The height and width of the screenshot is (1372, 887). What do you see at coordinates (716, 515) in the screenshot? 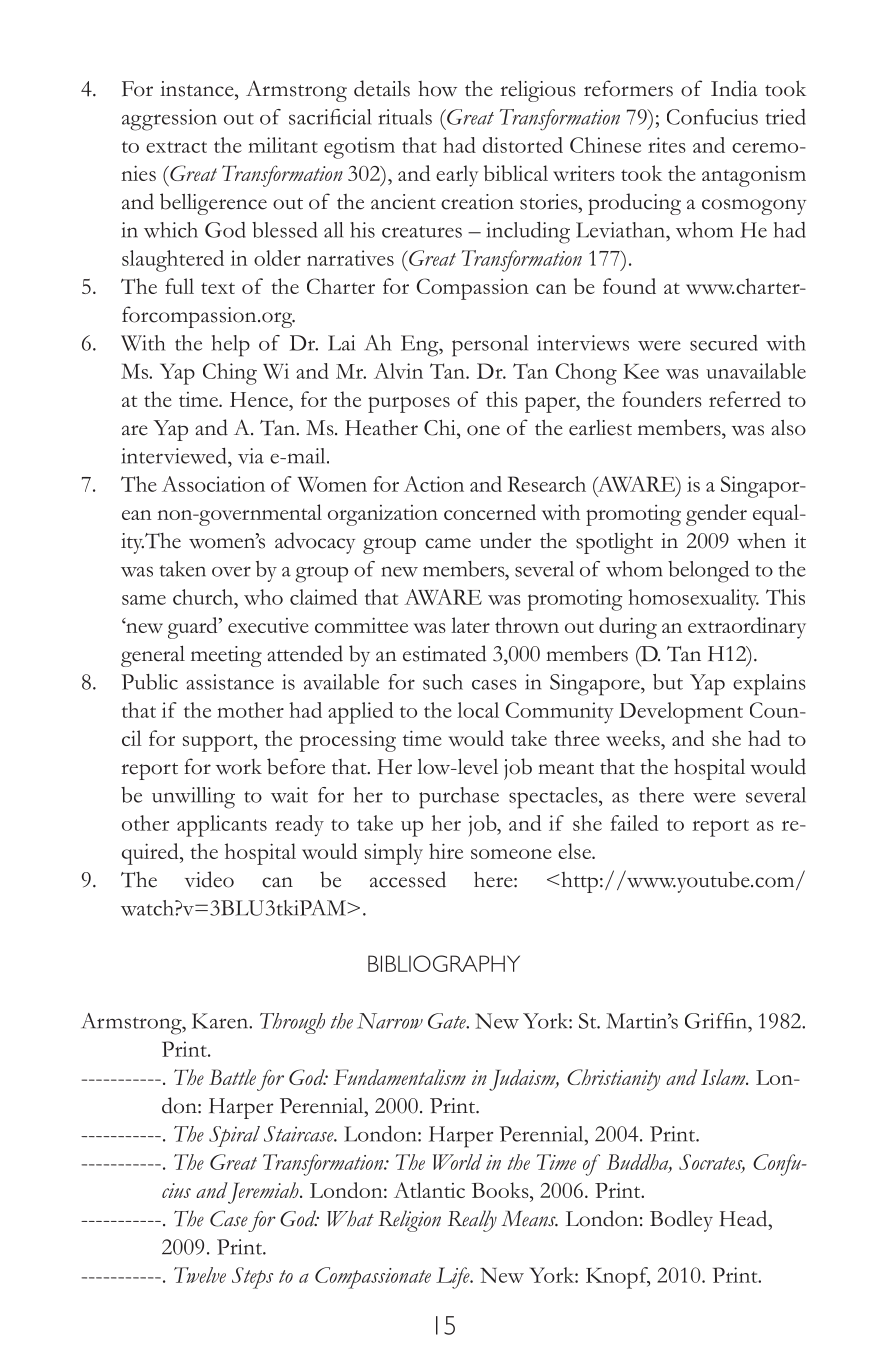
I see `gender` at bounding box center [716, 515].
